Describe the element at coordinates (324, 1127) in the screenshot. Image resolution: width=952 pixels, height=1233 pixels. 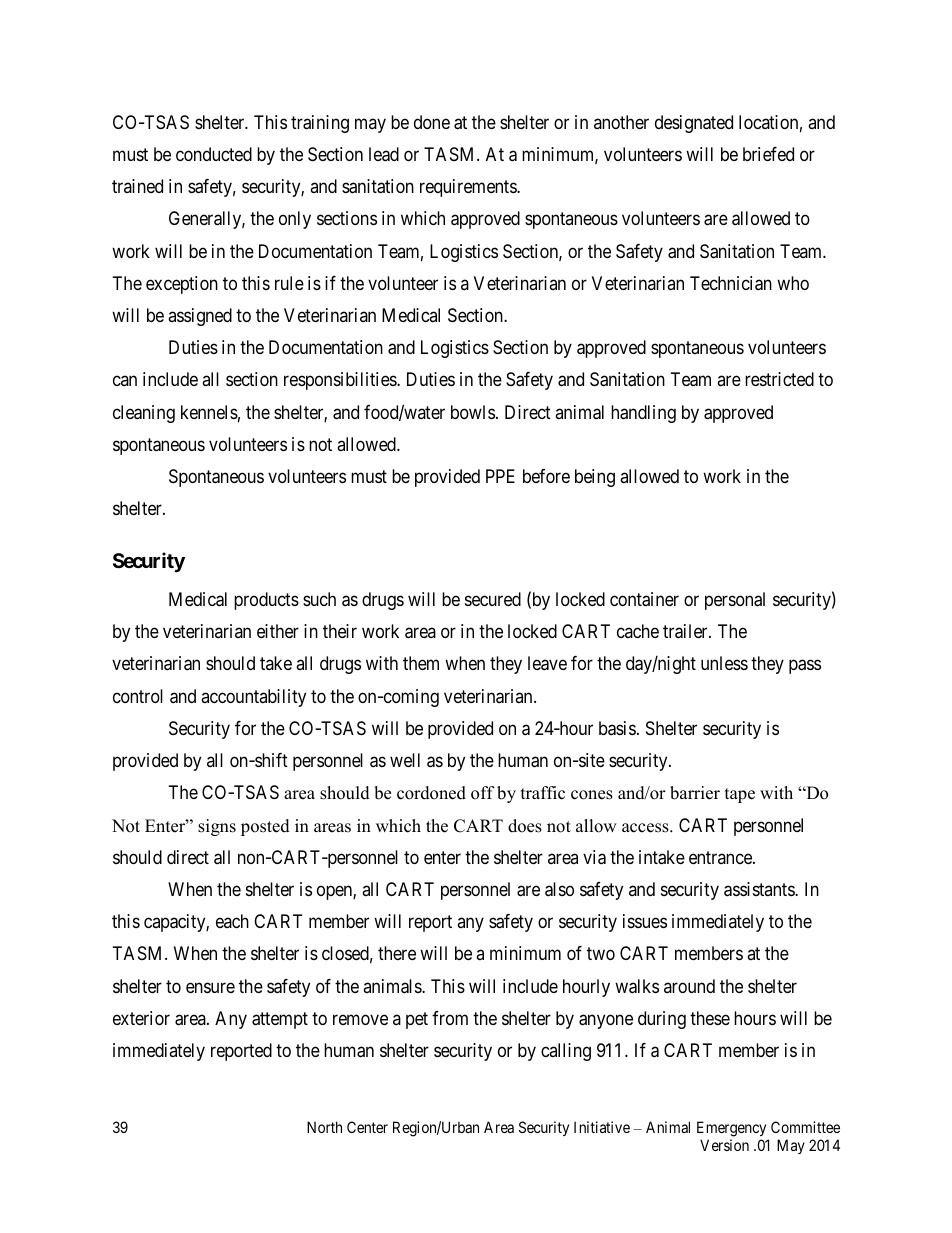
I see `North` at that location.
